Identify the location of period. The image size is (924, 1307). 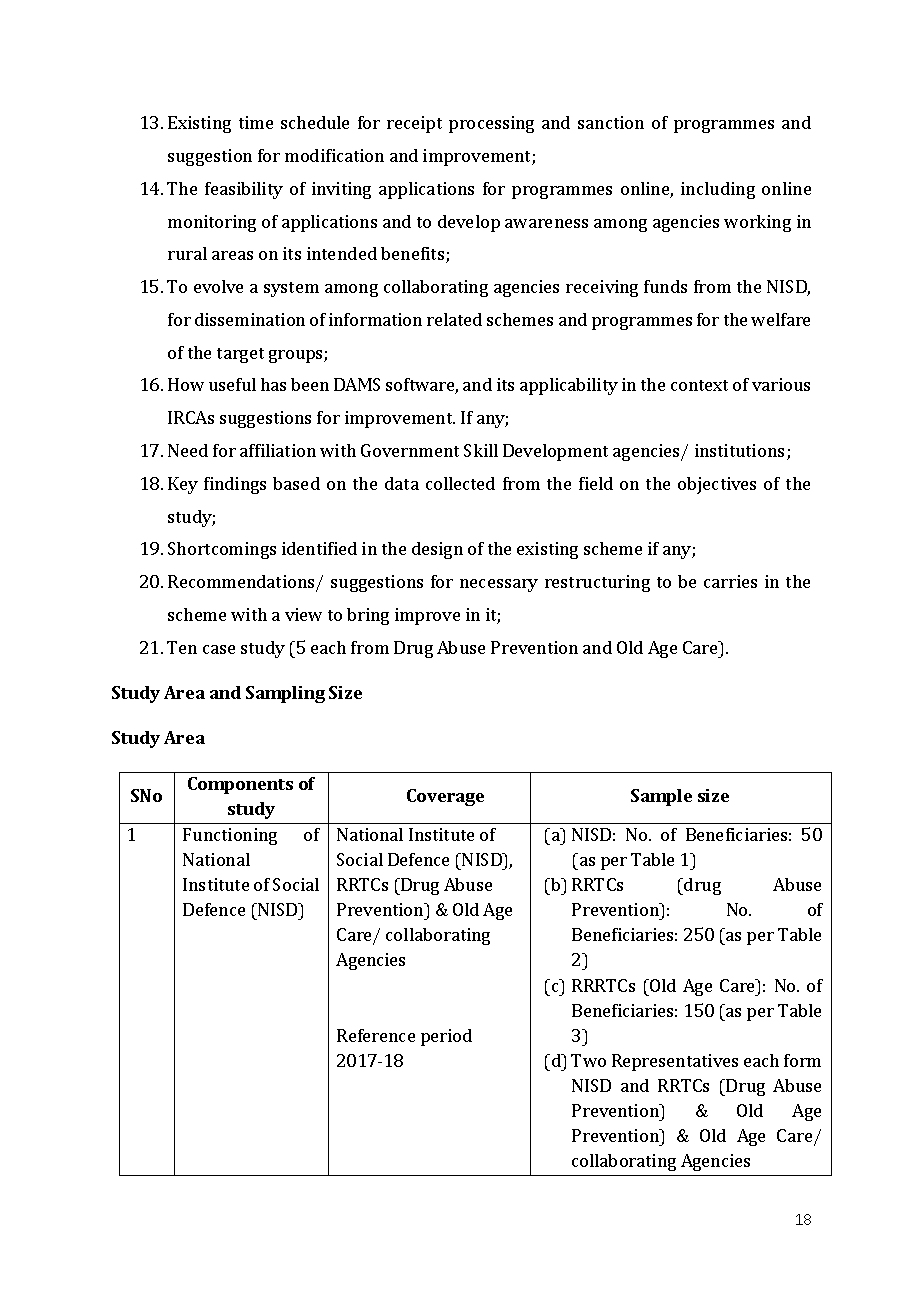
(446, 1037).
